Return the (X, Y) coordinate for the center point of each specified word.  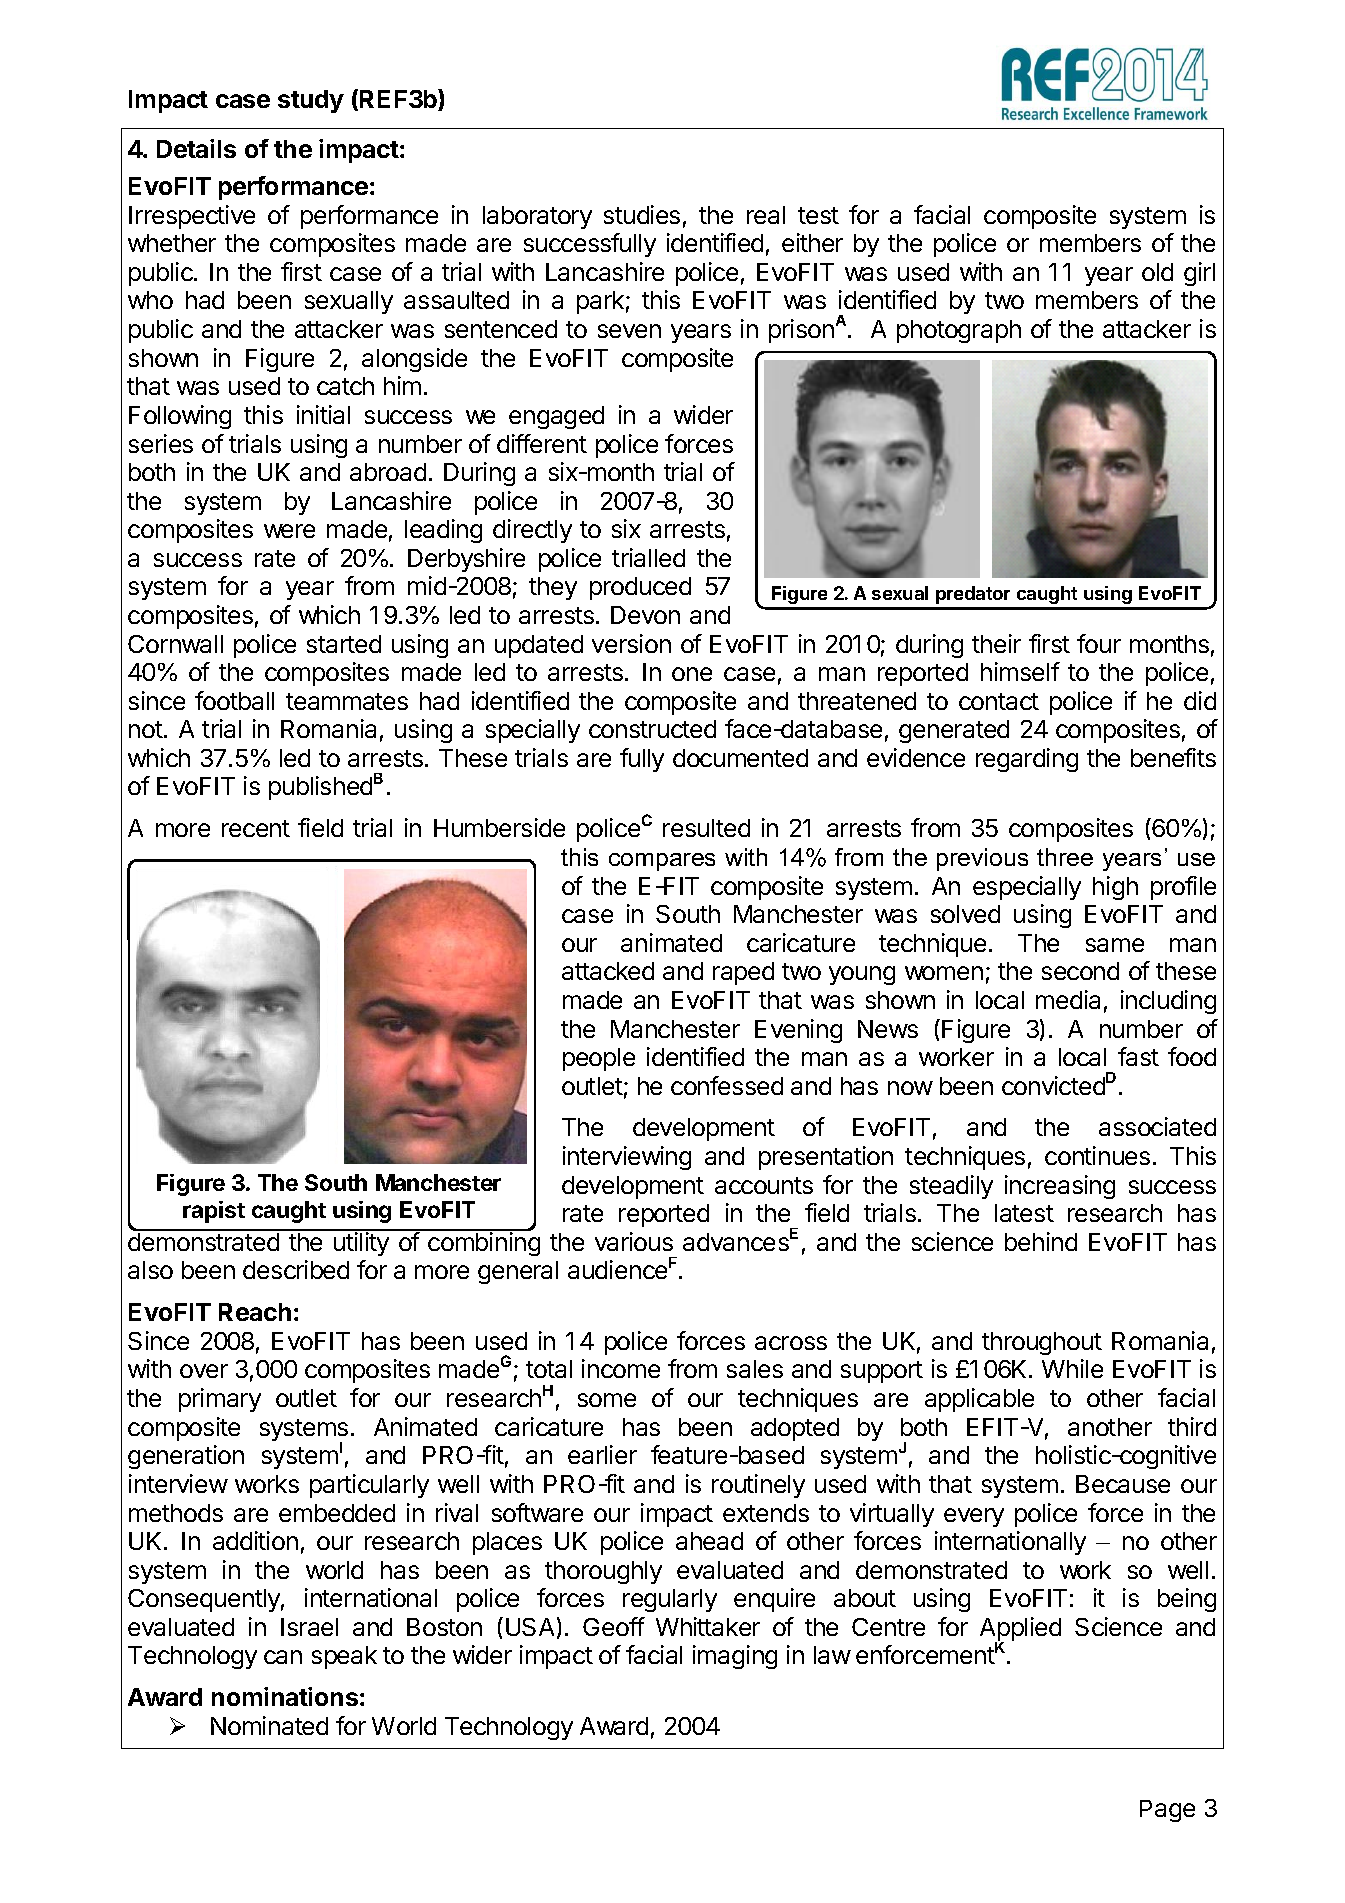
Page (1167, 1811)
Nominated (269, 1725)
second (1080, 971)
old (1157, 272)
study (311, 101)
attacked (608, 971)
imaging (735, 1657)
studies (642, 214)
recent (256, 828)
